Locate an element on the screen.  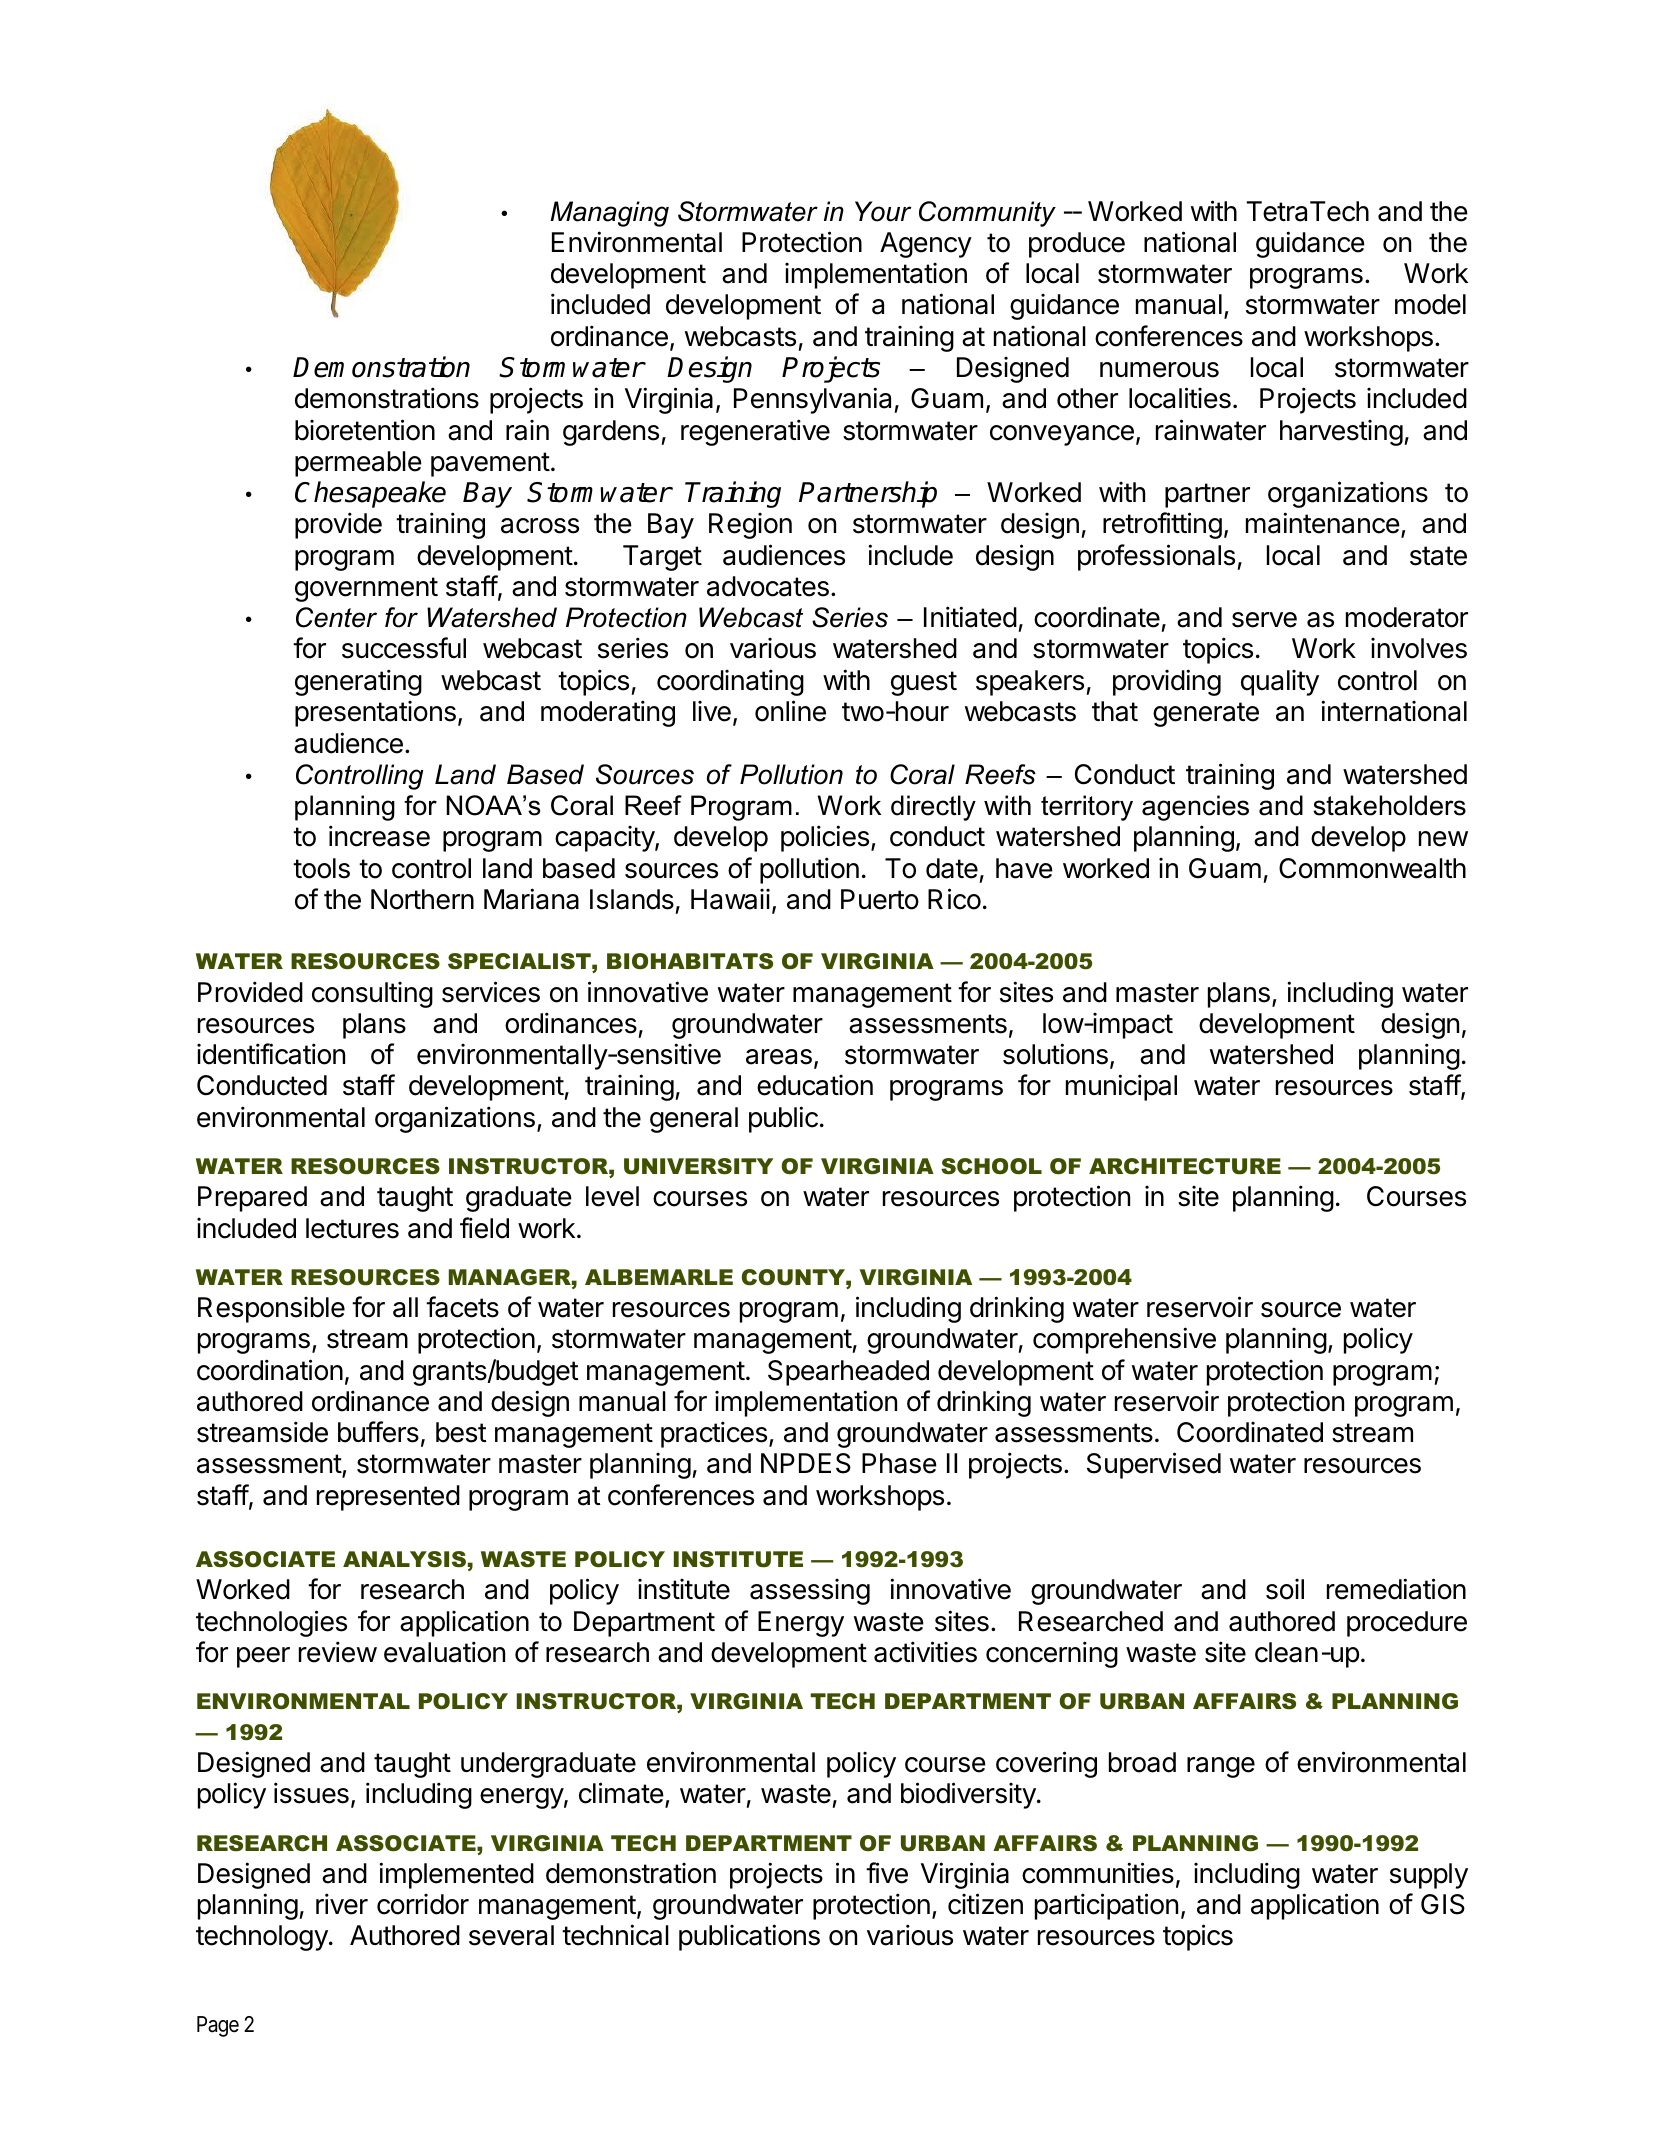
Your is located at coordinates (883, 211).
